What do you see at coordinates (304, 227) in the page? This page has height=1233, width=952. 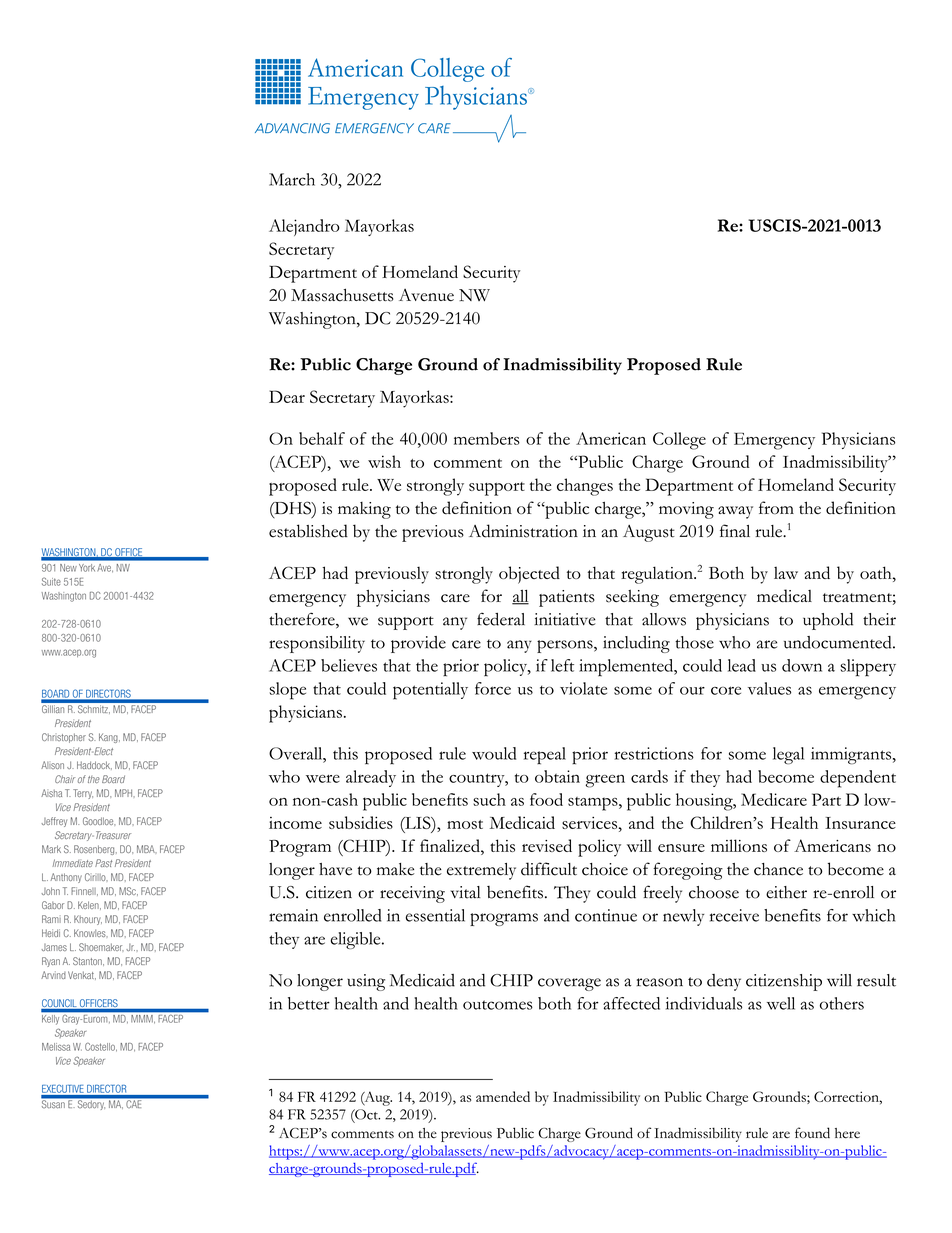 I see `Alejandro` at bounding box center [304, 227].
